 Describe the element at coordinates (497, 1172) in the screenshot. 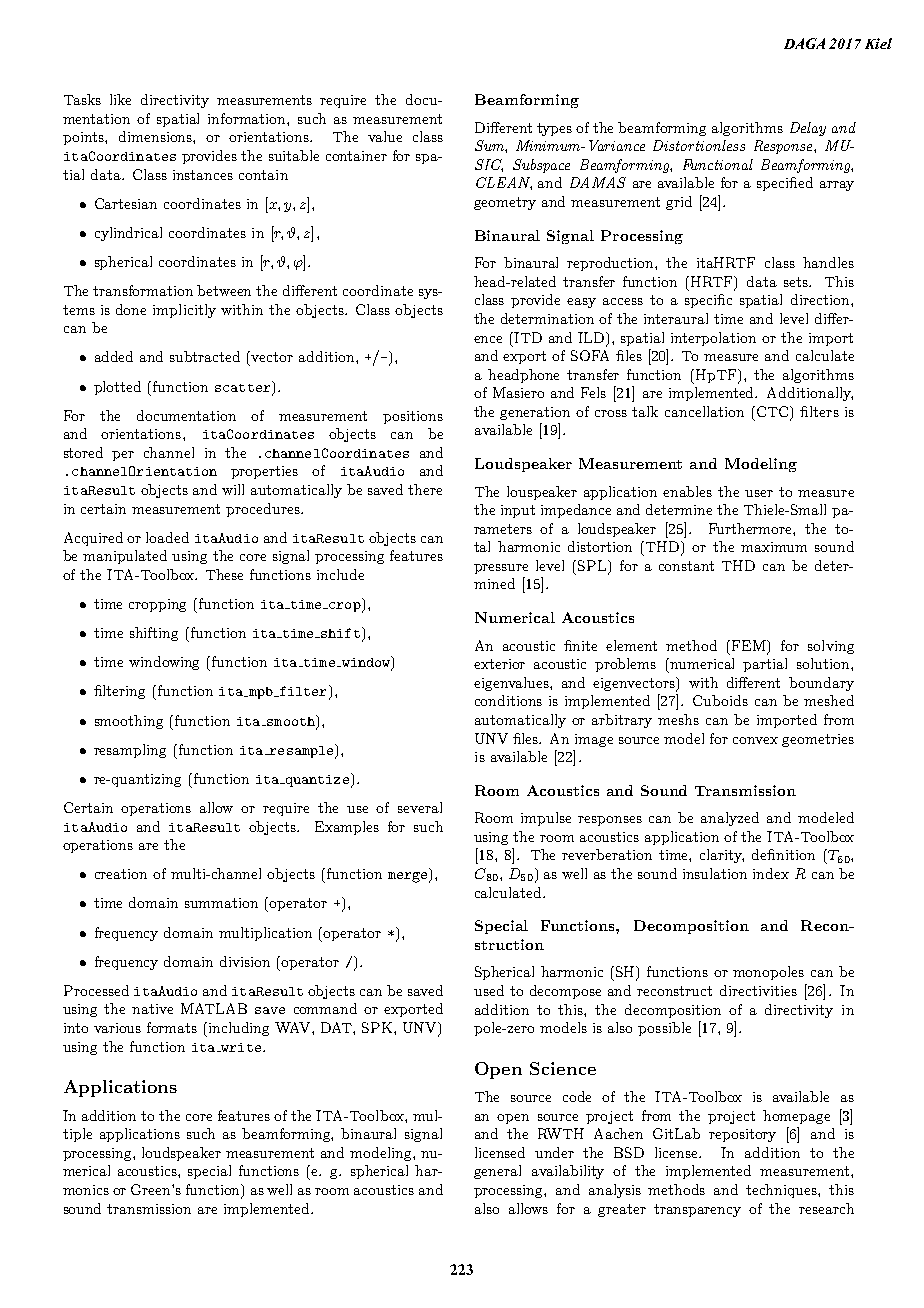

I see `general` at that location.
